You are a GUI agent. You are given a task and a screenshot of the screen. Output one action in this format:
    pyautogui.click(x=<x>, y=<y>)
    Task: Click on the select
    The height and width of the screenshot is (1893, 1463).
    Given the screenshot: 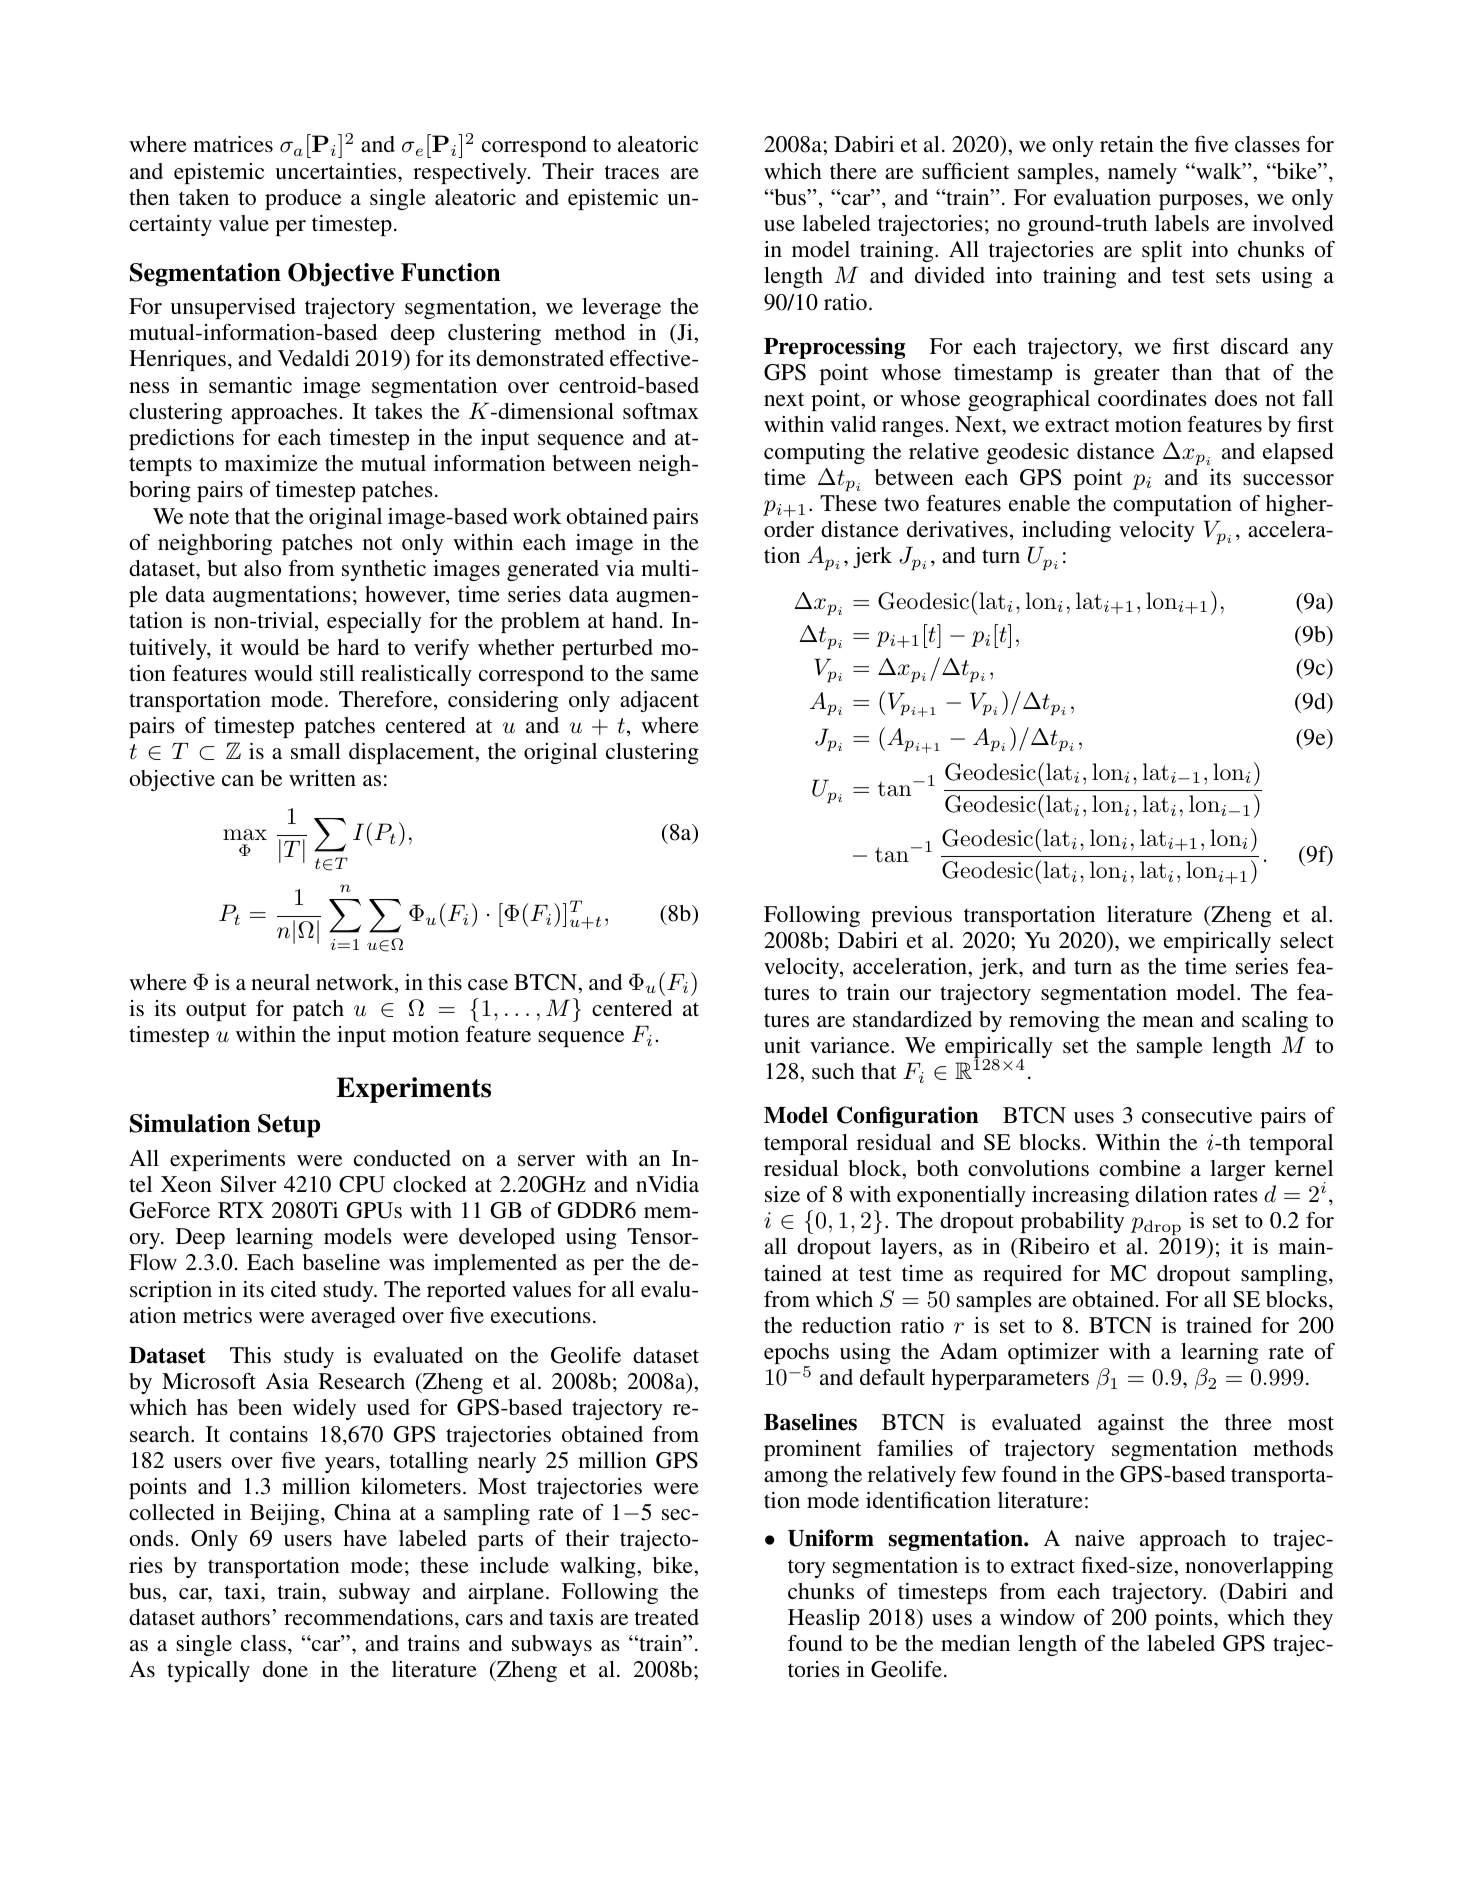 What is the action you would take?
    pyautogui.click(x=1307, y=940)
